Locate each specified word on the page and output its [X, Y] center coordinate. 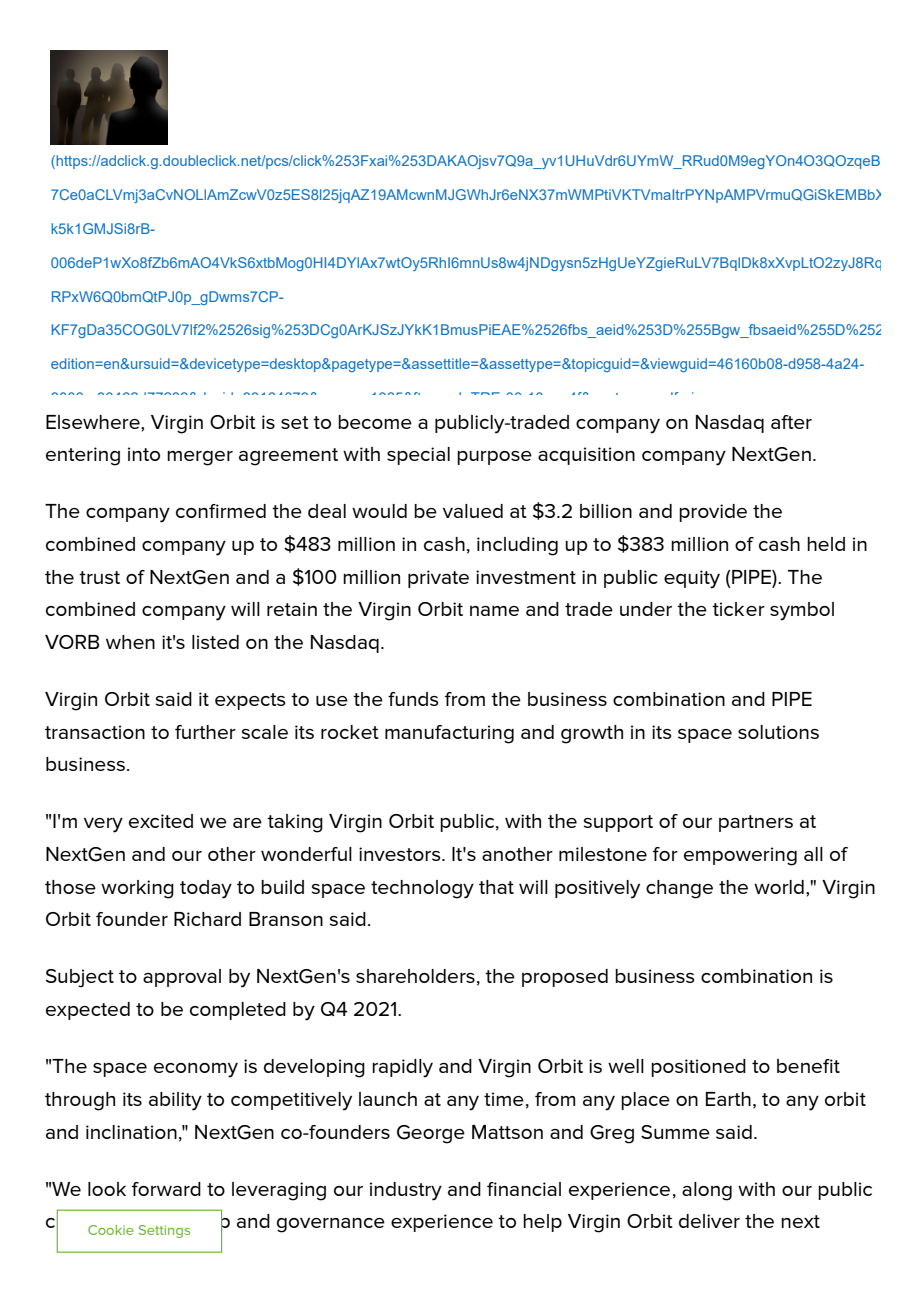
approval [182, 978]
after [791, 422]
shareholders [415, 976]
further [205, 732]
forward [166, 1189]
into [144, 454]
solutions [778, 732]
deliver [709, 1221]
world [779, 887]
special [418, 456]
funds [413, 699]
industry [406, 1191]
